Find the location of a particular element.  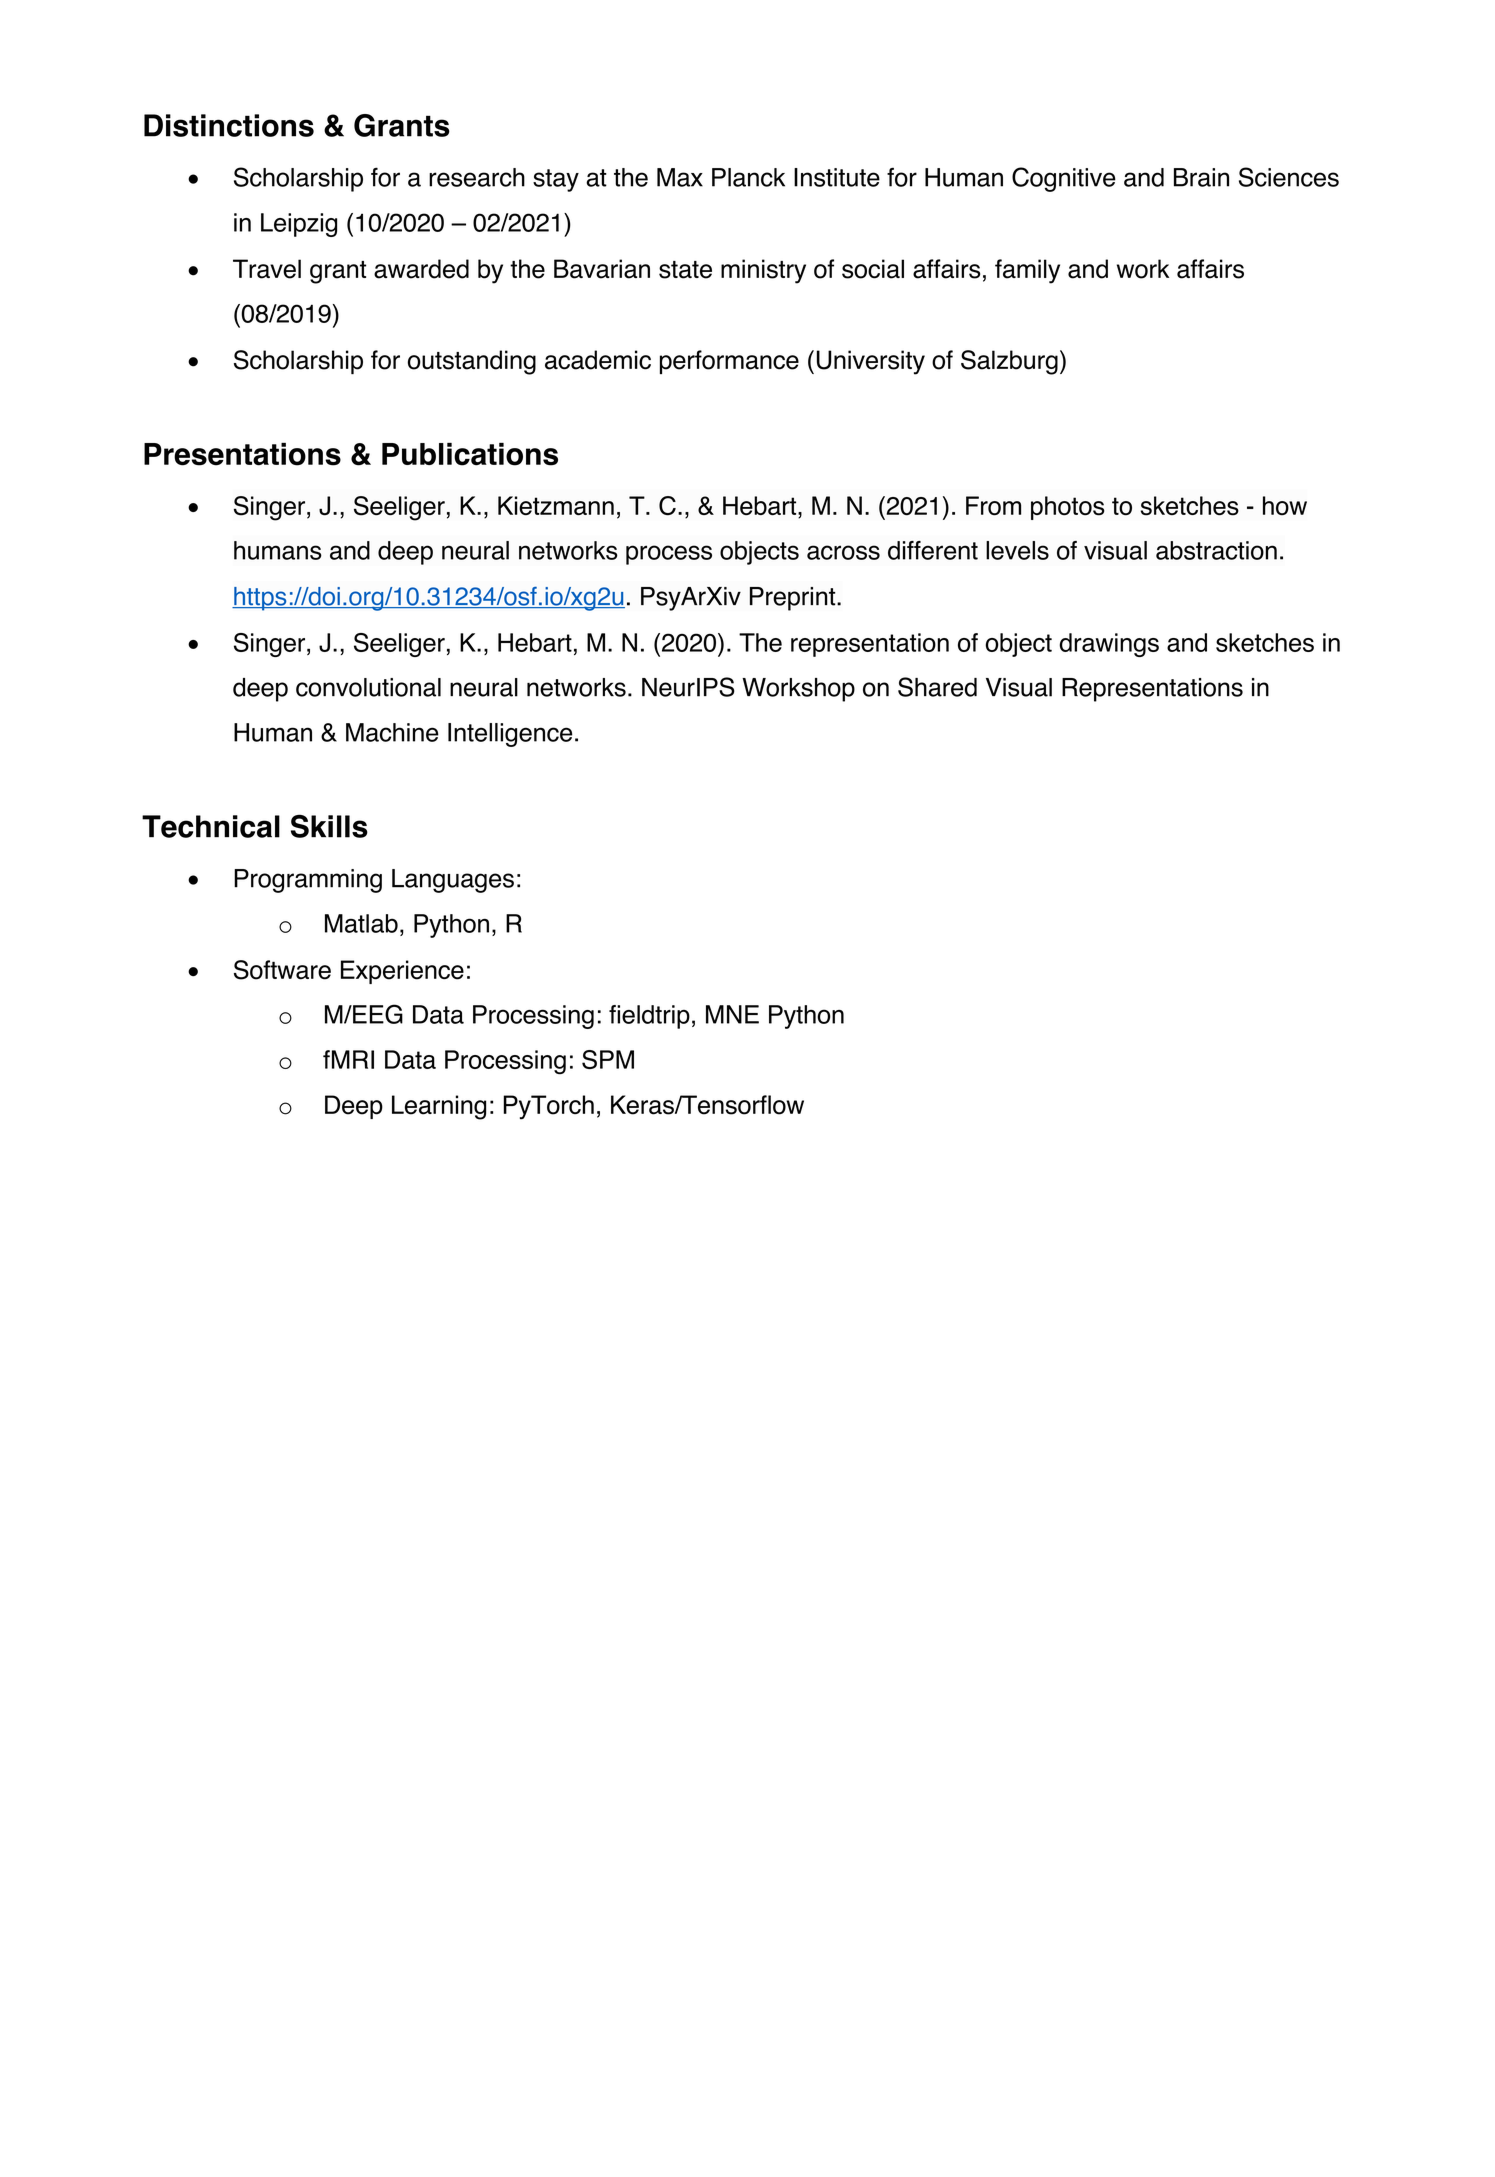

Intelligence is located at coordinates (510, 735).
